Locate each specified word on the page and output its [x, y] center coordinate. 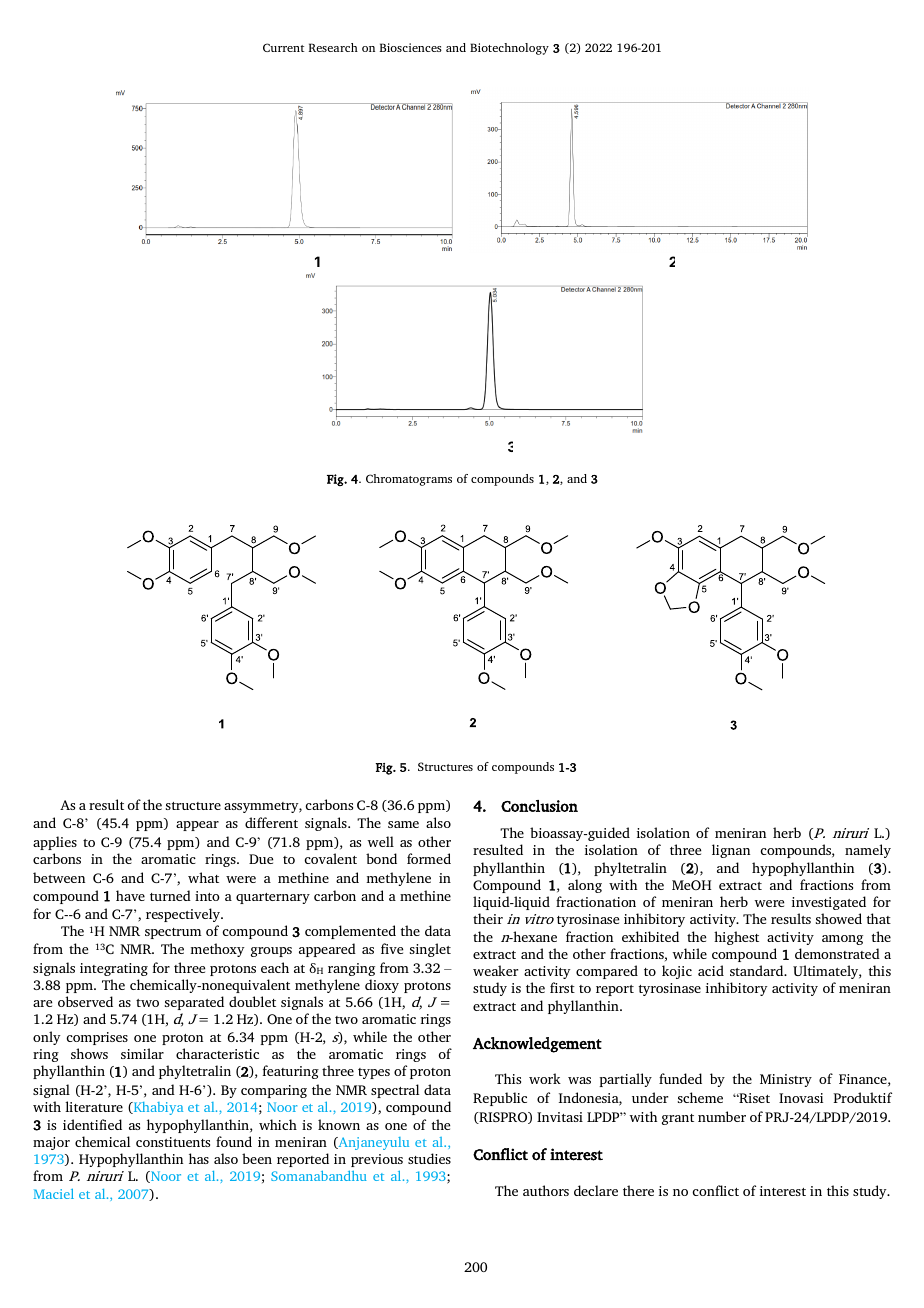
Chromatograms [409, 480]
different [271, 822]
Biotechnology [509, 49]
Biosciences [411, 47]
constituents [173, 1142]
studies [429, 1158]
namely [868, 851]
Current [283, 47]
